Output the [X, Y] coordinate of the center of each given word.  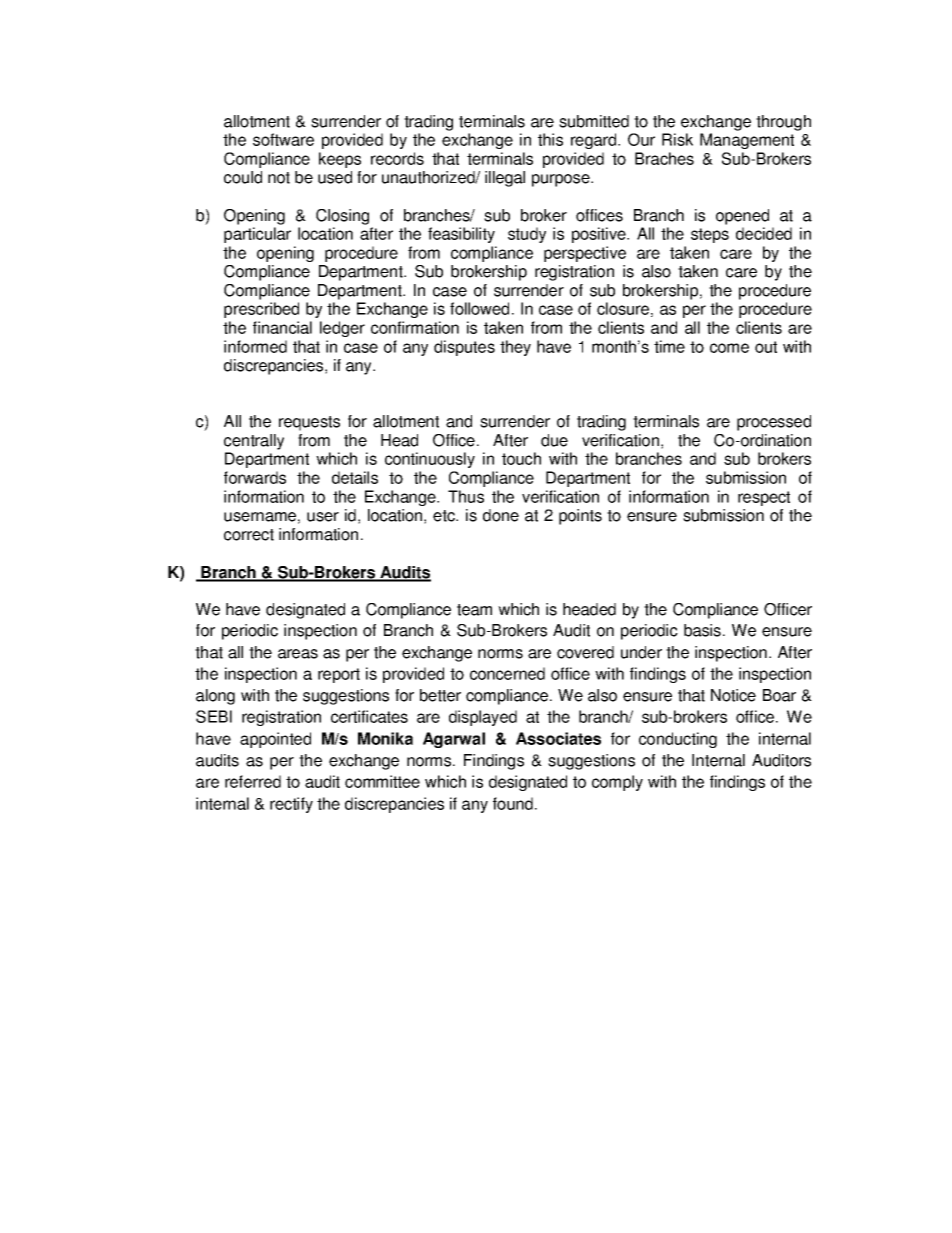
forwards [255, 477]
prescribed [261, 310]
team [474, 610]
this [550, 139]
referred [253, 781]
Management [747, 141]
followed [479, 308]
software [283, 139]
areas [298, 654]
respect [764, 498]
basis [702, 630]
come [729, 348]
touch [521, 458]
